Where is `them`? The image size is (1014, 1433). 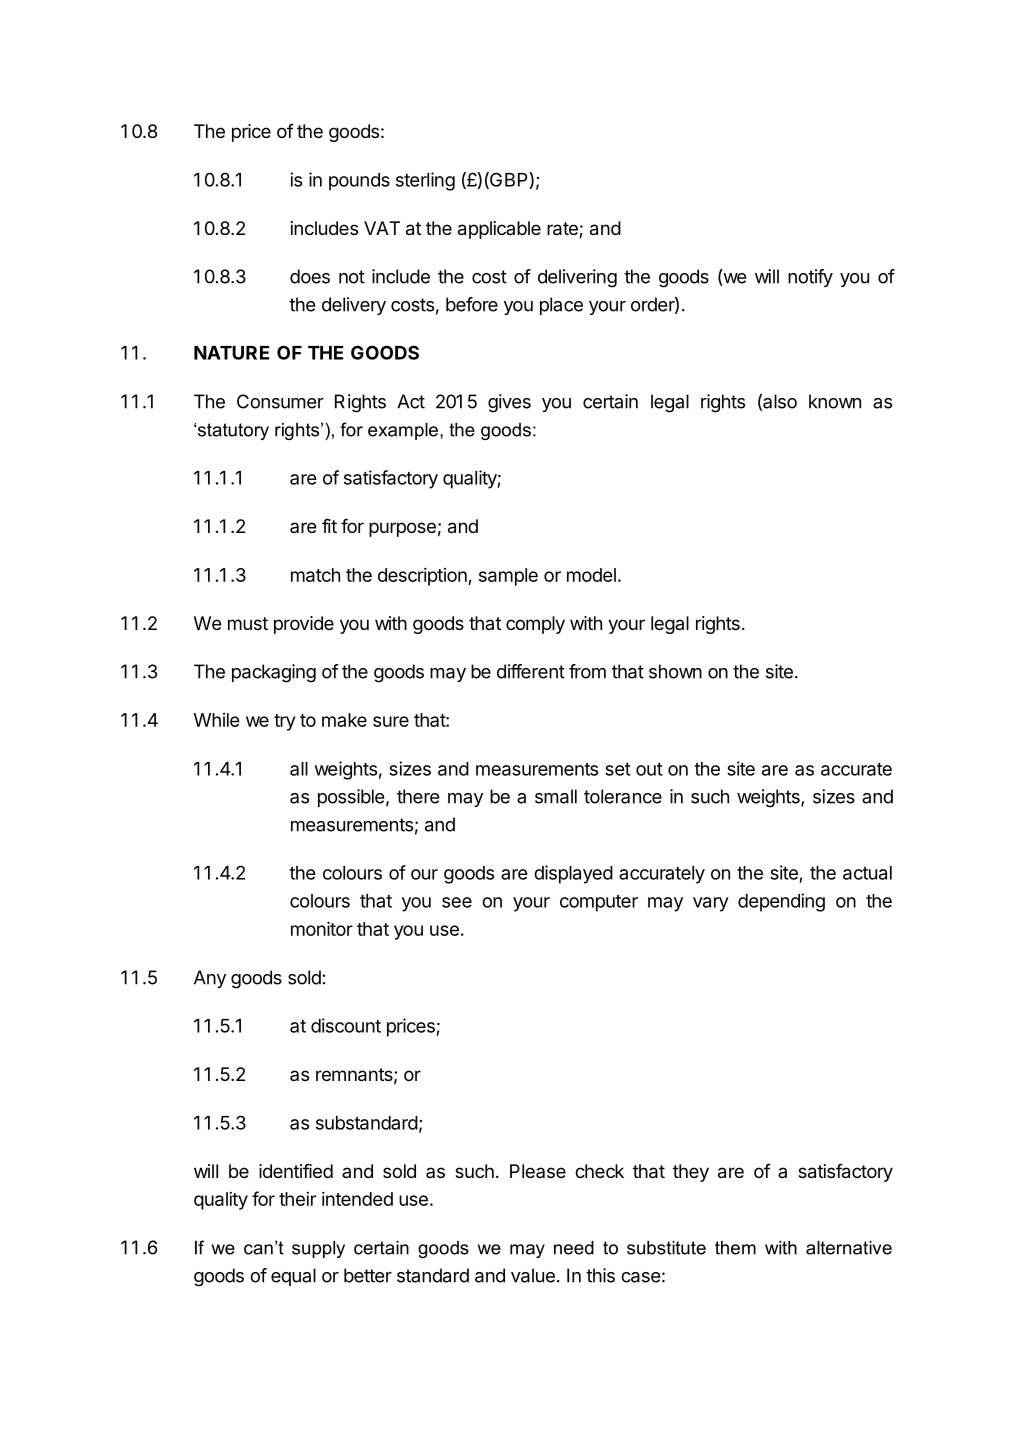
them is located at coordinates (735, 1248).
